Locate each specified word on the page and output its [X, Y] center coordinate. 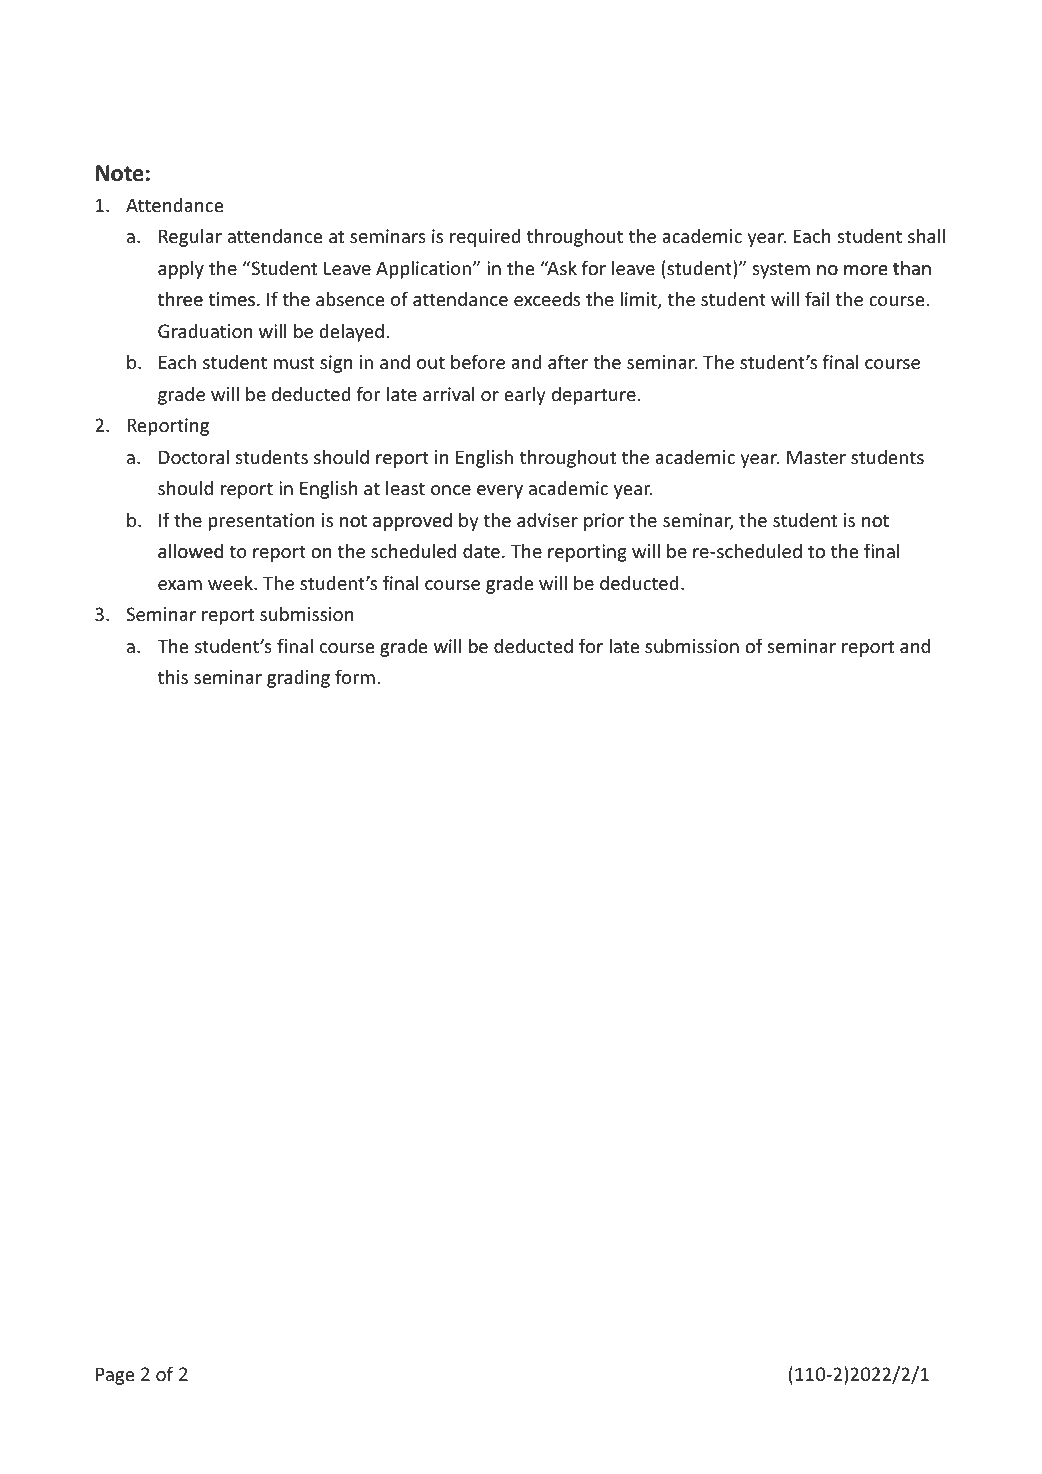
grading [298, 678]
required [485, 237]
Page [115, 1376]
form [355, 676]
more [865, 270]
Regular [190, 237]
